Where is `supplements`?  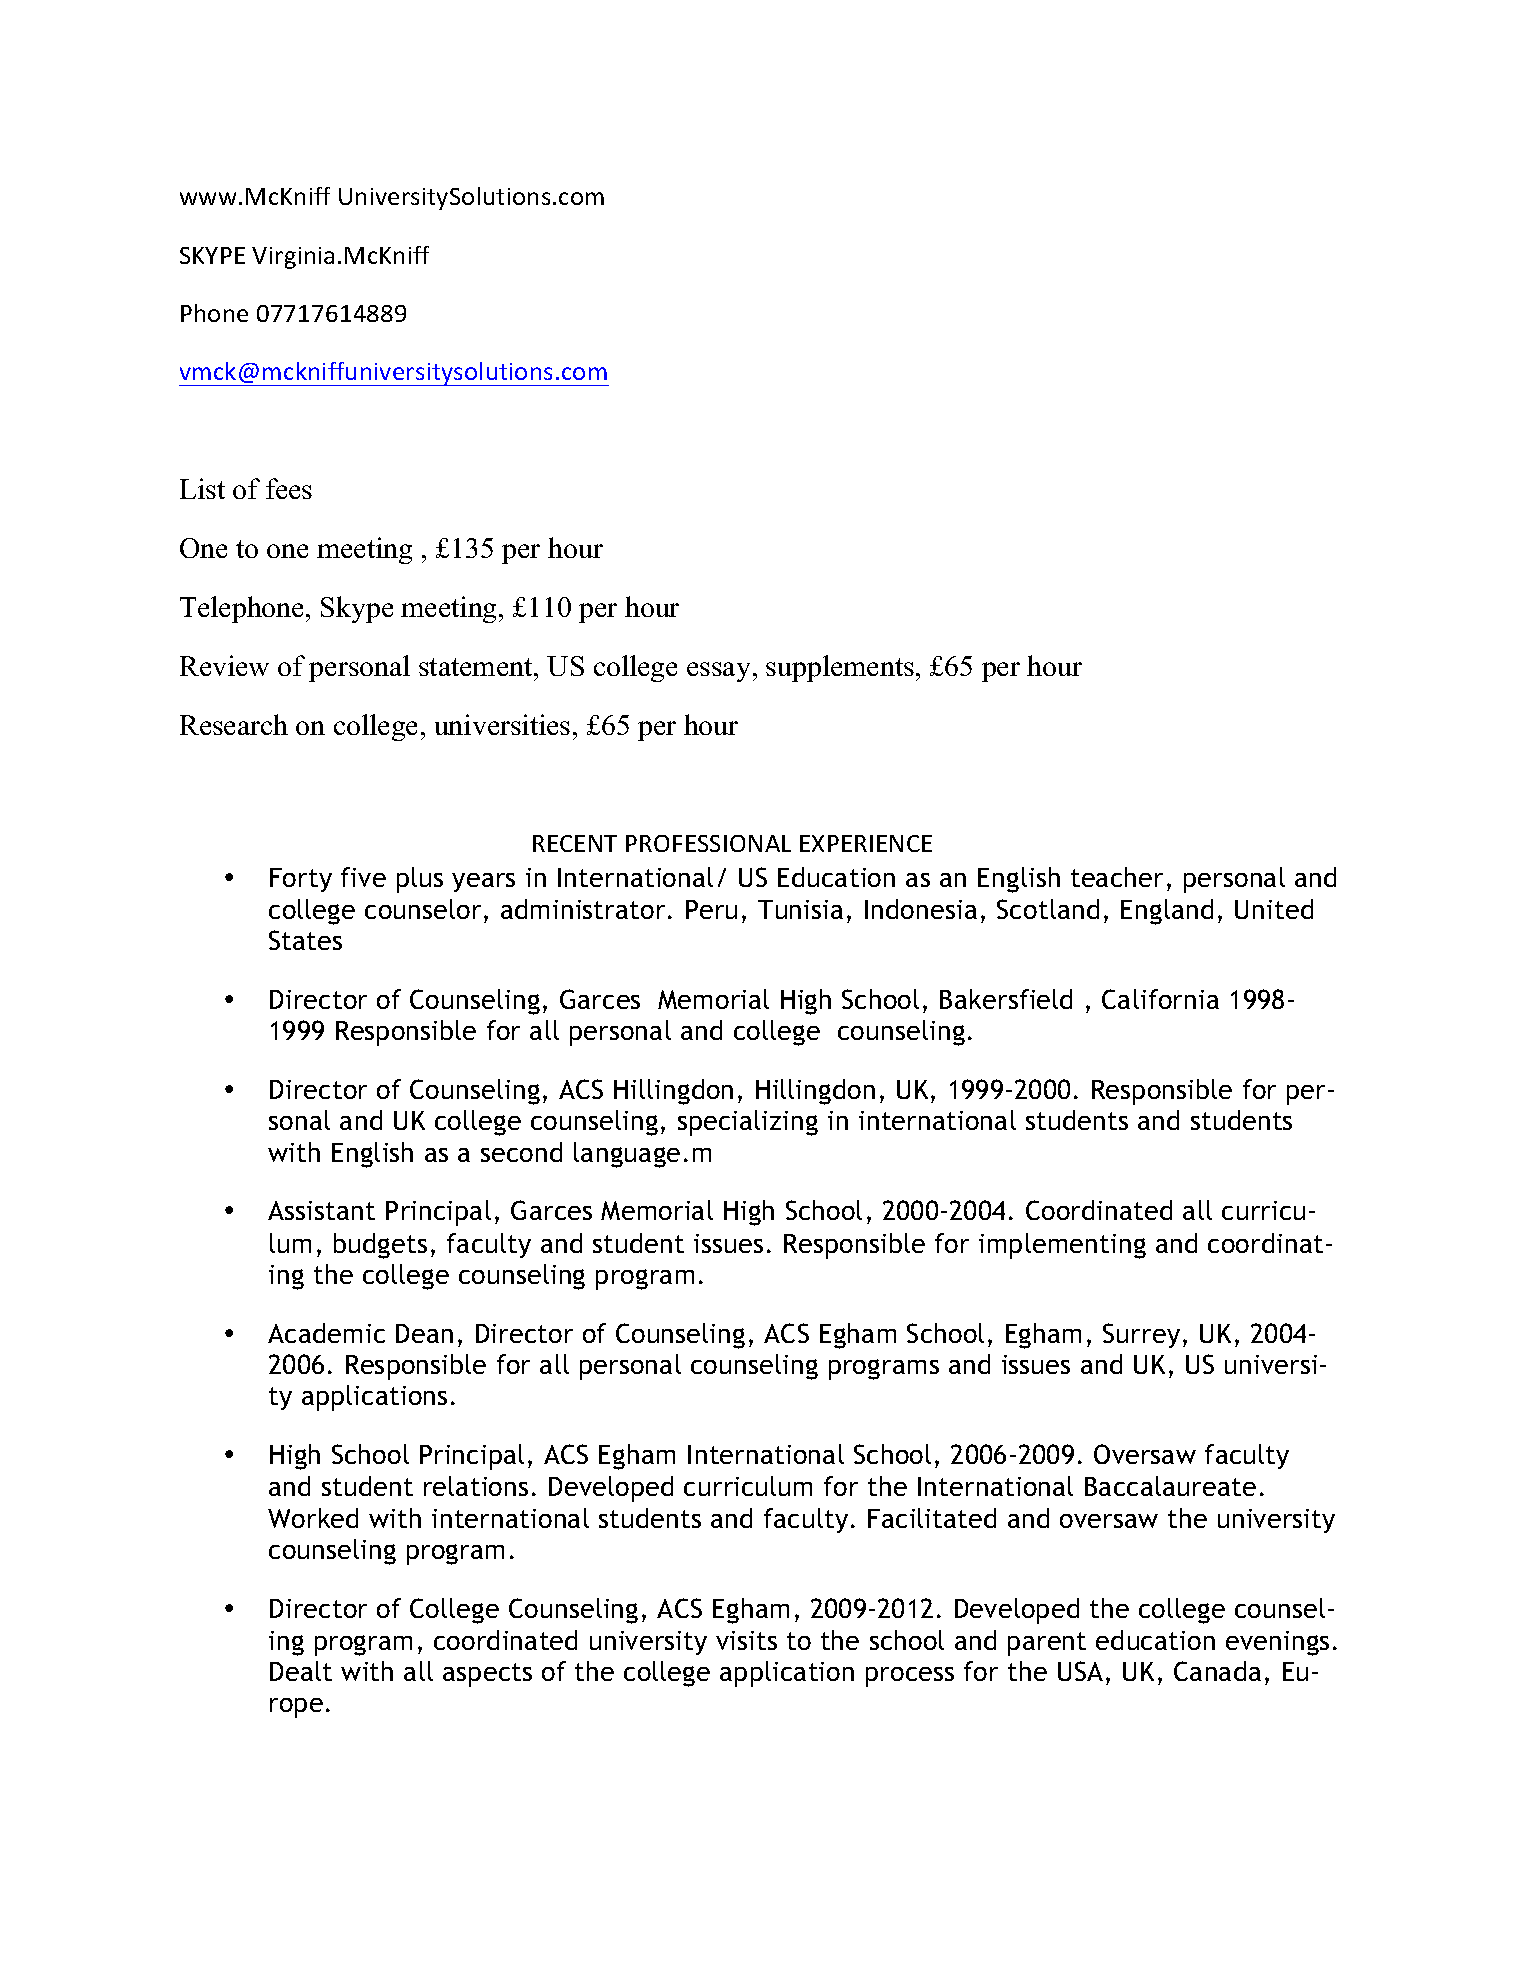
supplements is located at coordinates (840, 668).
